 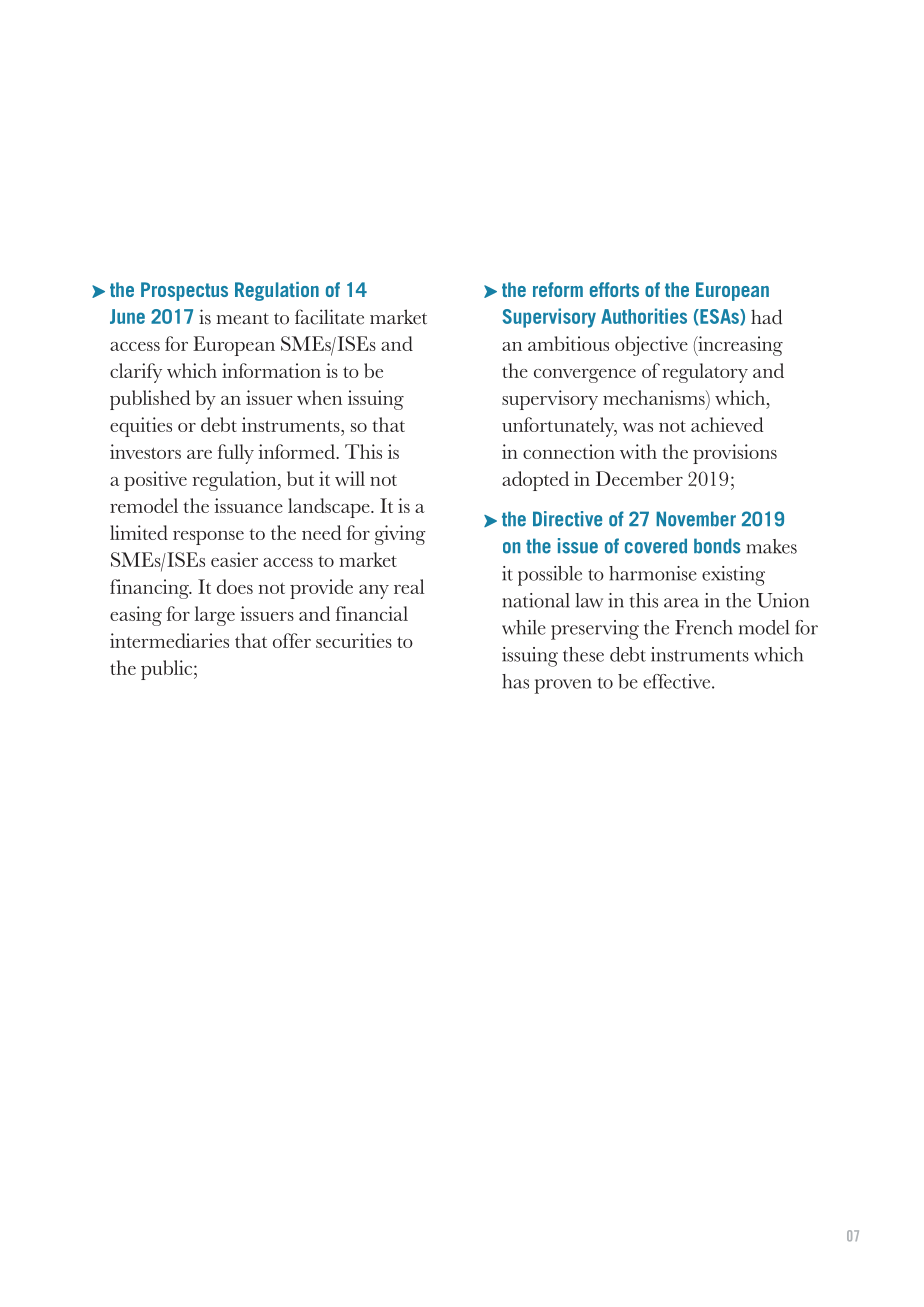 What do you see at coordinates (558, 289) in the screenshot?
I see `reform` at bounding box center [558, 289].
